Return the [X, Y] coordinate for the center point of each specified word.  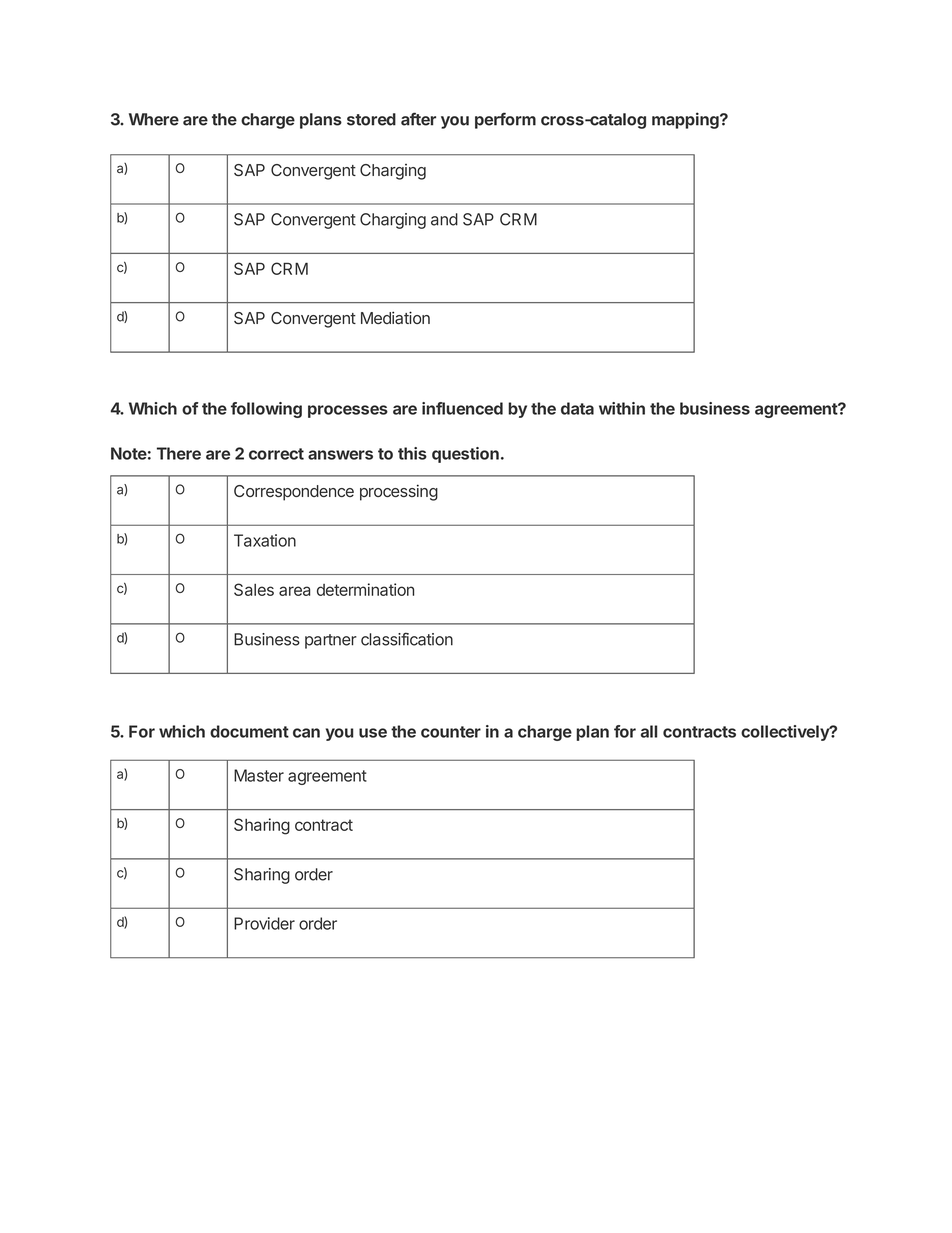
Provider [264, 923]
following [266, 410]
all [649, 731]
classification [407, 639]
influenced [462, 408]
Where [154, 119]
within [622, 408]
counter [451, 732]
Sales [254, 589]
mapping [685, 120]
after [418, 119]
